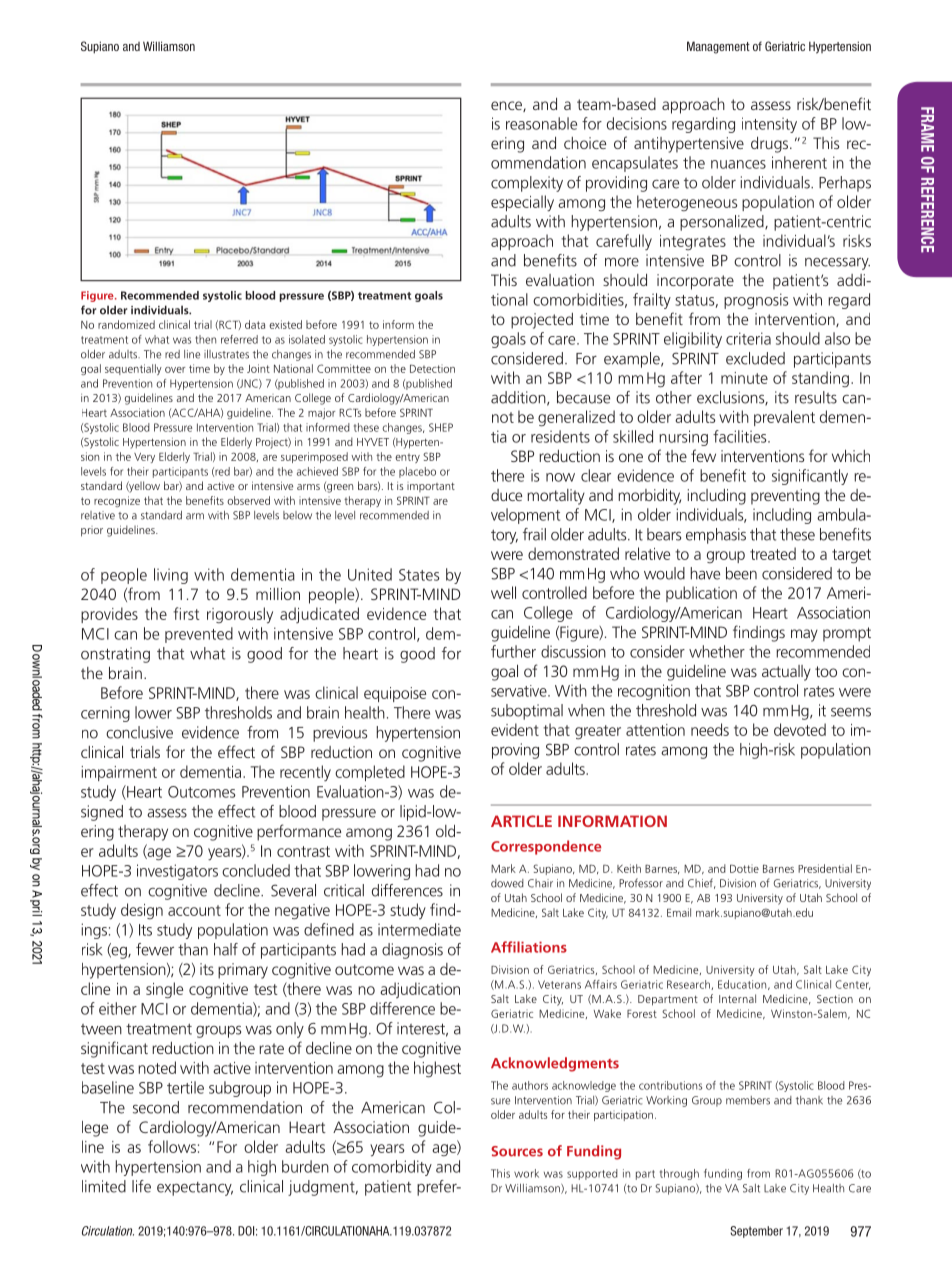 The image size is (952, 1275). I want to click on intermediate, so click(419, 929).
